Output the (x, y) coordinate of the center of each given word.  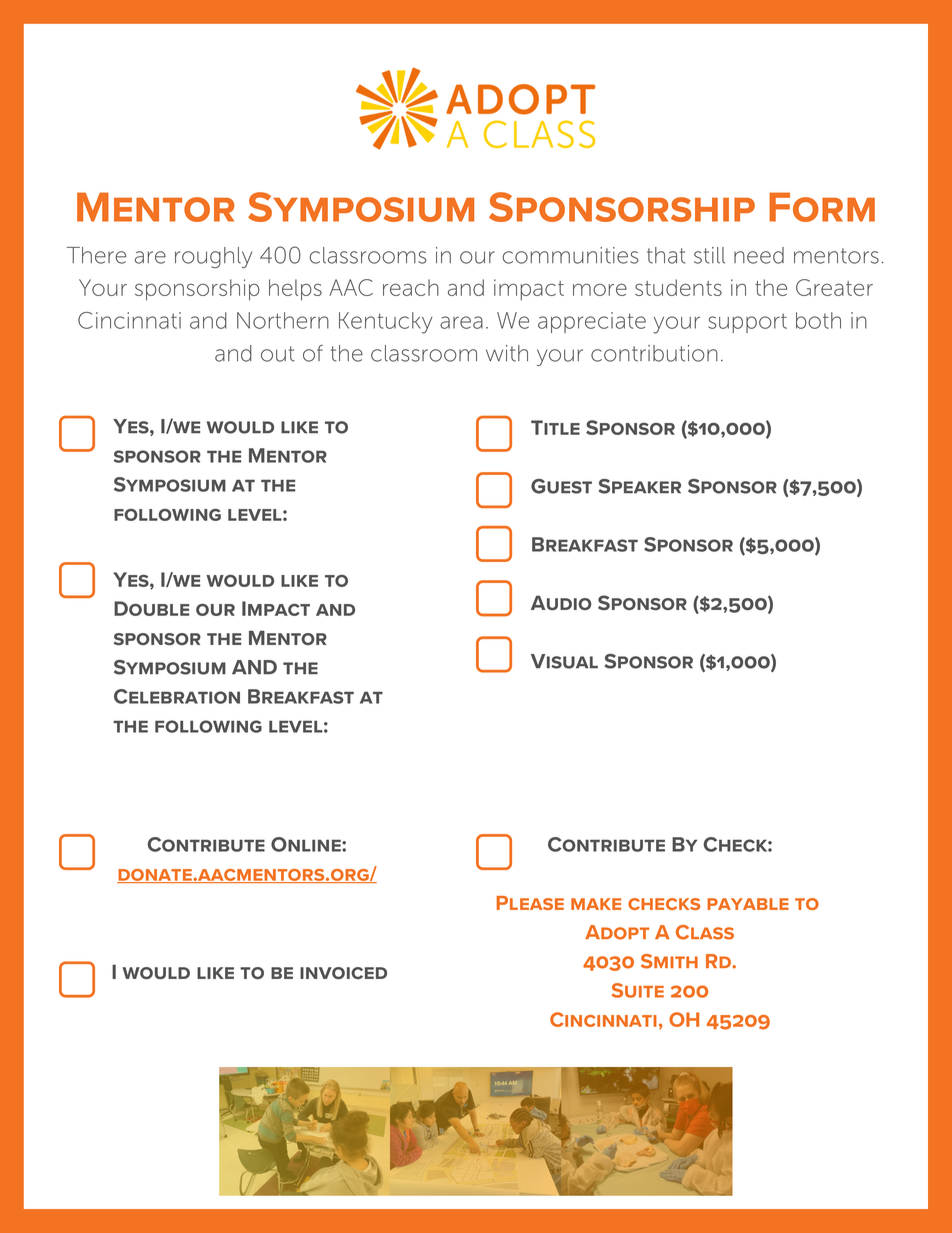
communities (570, 255)
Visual (564, 661)
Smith (669, 961)
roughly (213, 257)
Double (151, 608)
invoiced (343, 973)
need (759, 255)
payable (748, 904)
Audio (561, 603)
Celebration (177, 696)
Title (555, 427)
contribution (654, 353)
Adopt (617, 932)
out (278, 354)
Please (530, 903)
